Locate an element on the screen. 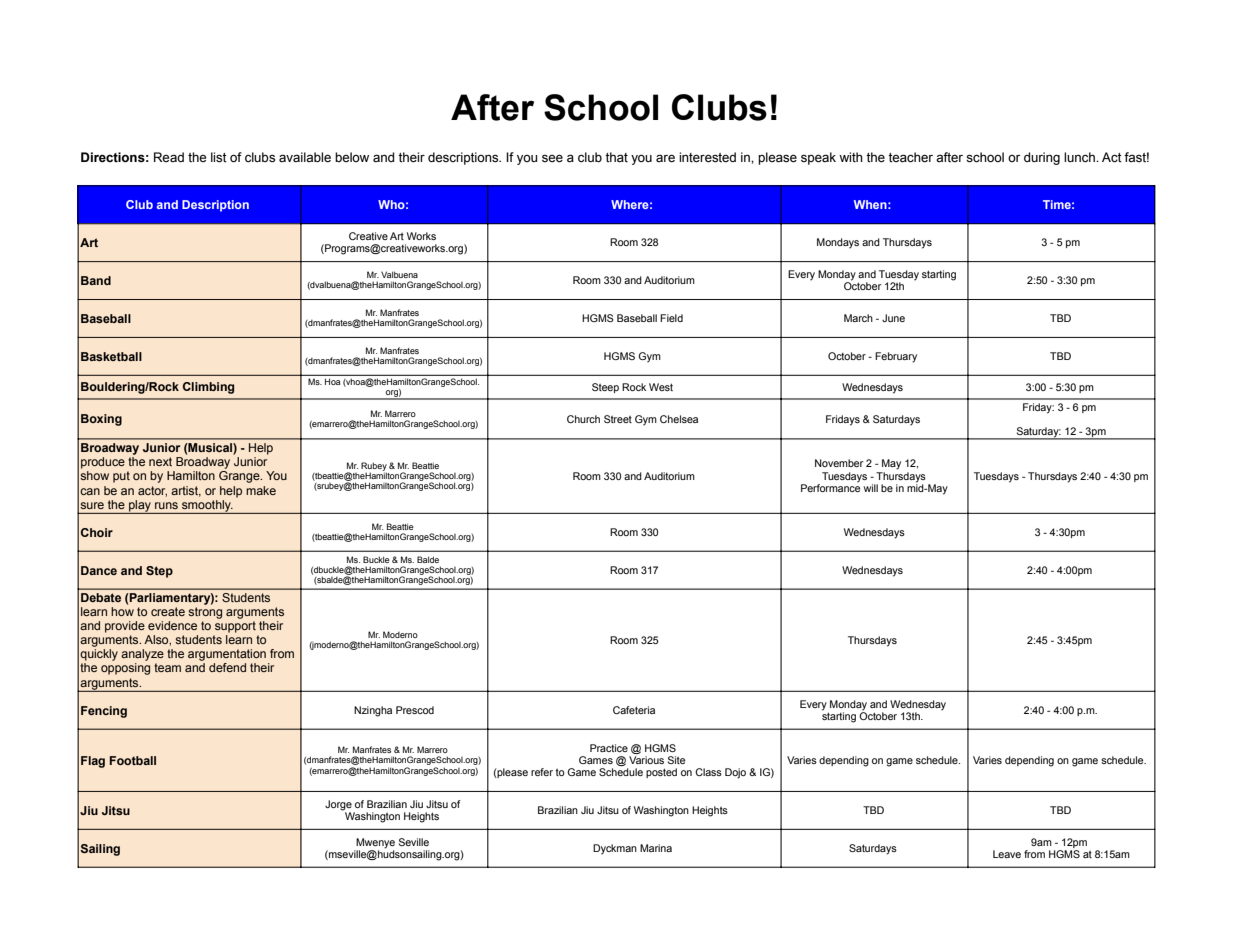 The height and width of the screenshot is (952, 1233). November is located at coordinates (839, 463).
